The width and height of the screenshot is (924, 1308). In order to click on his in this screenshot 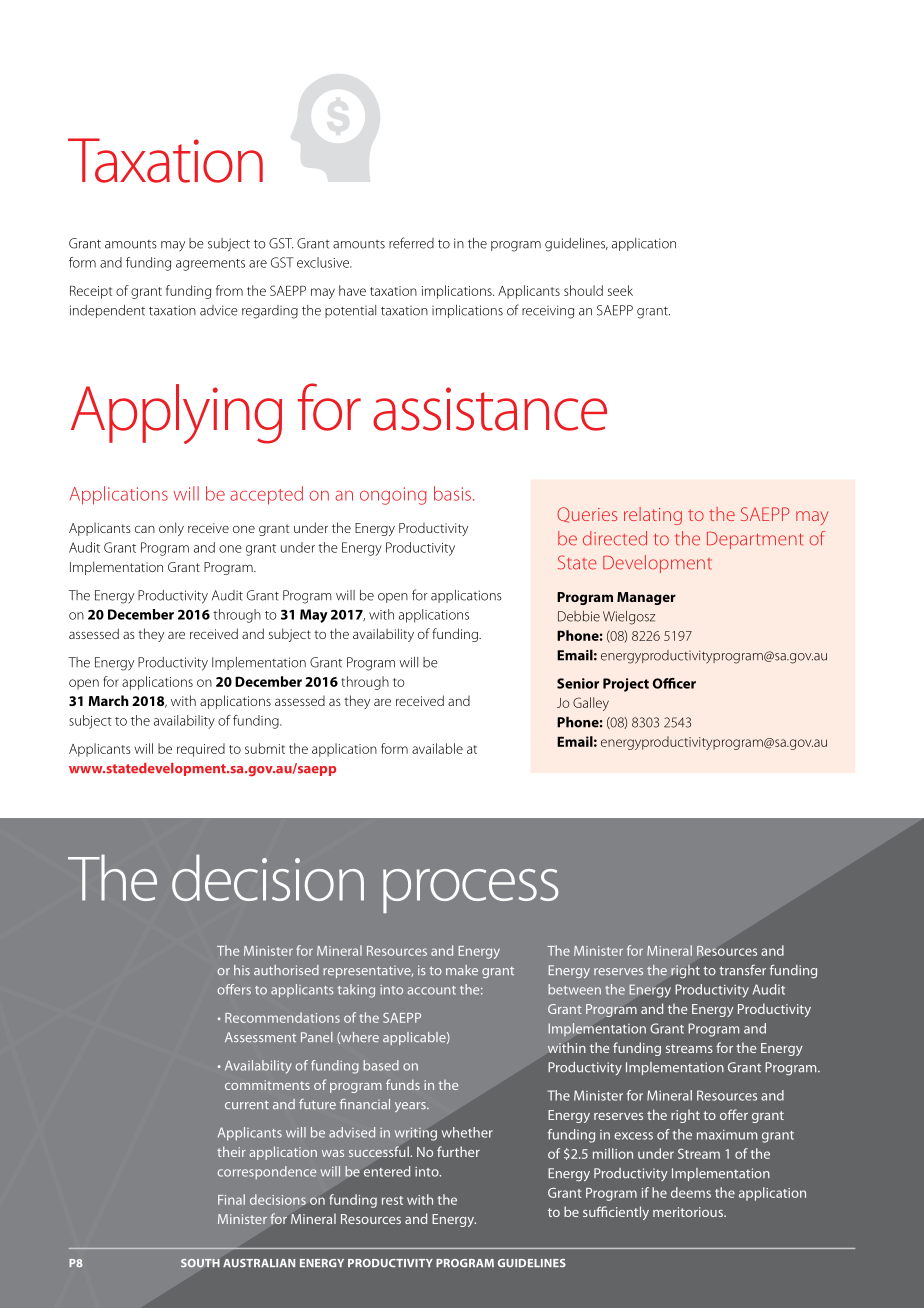, I will do `click(242, 970)`.
